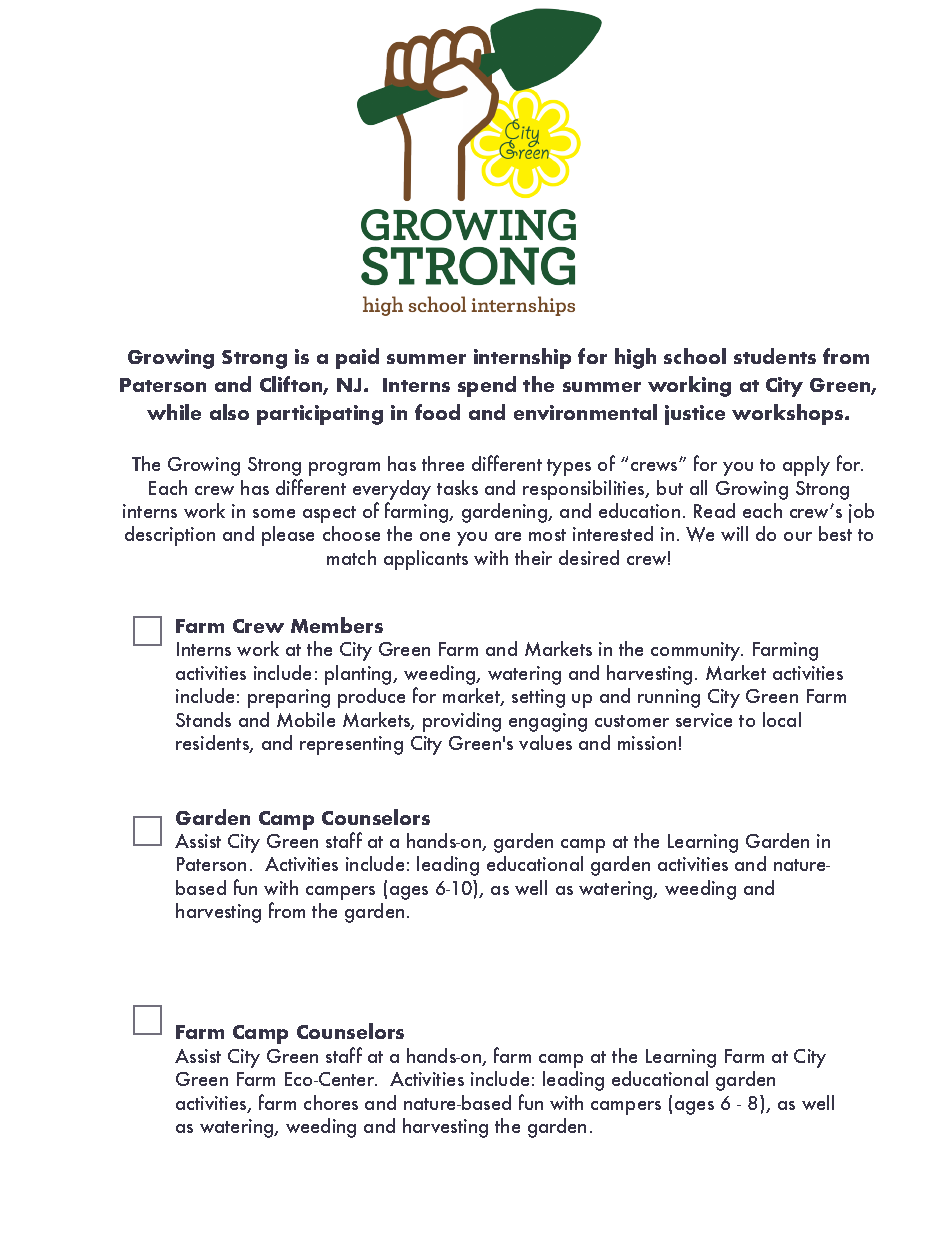 Image resolution: width=952 pixels, height=1233 pixels. I want to click on spend, so click(487, 386).
